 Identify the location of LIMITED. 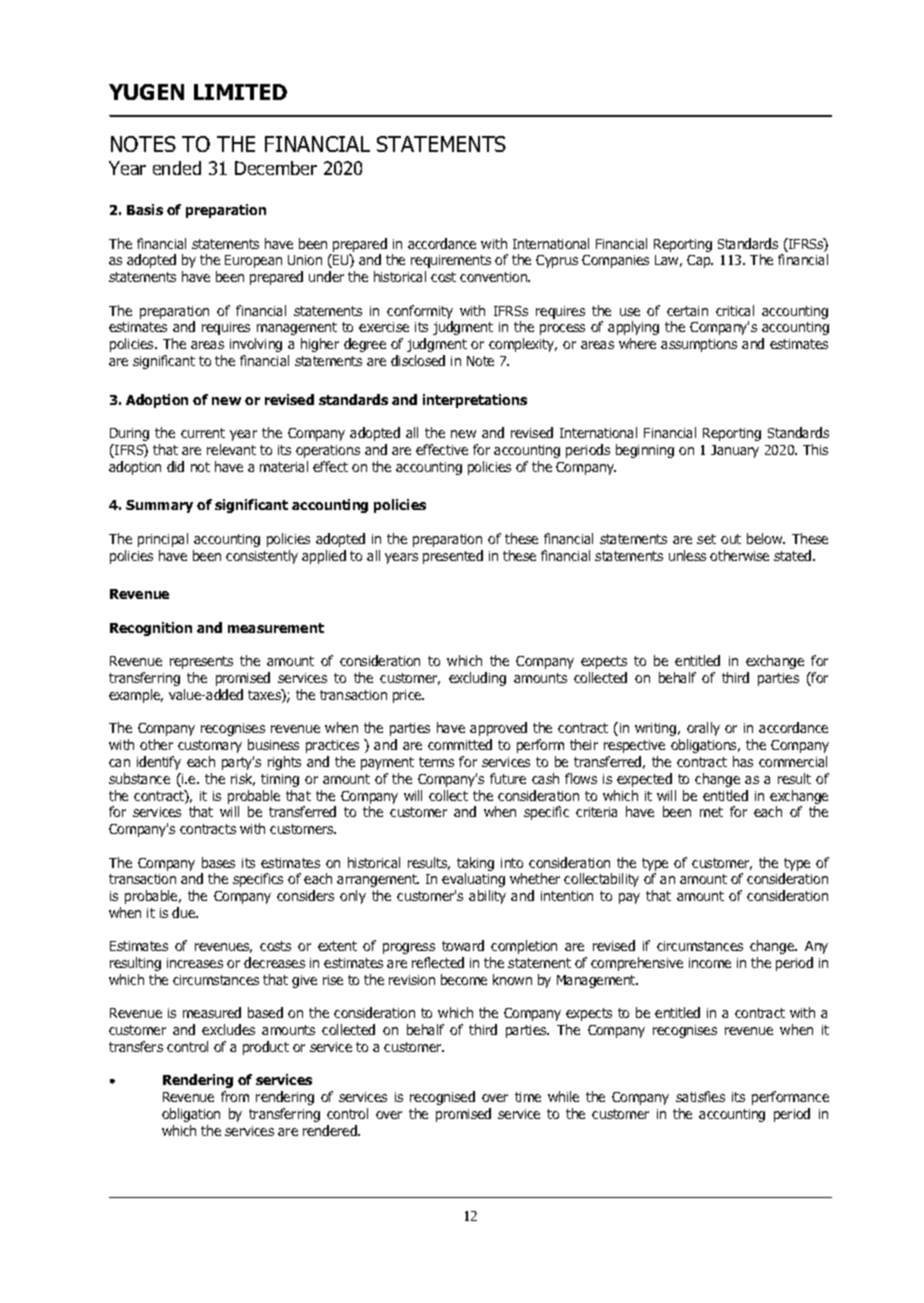
(240, 92).
